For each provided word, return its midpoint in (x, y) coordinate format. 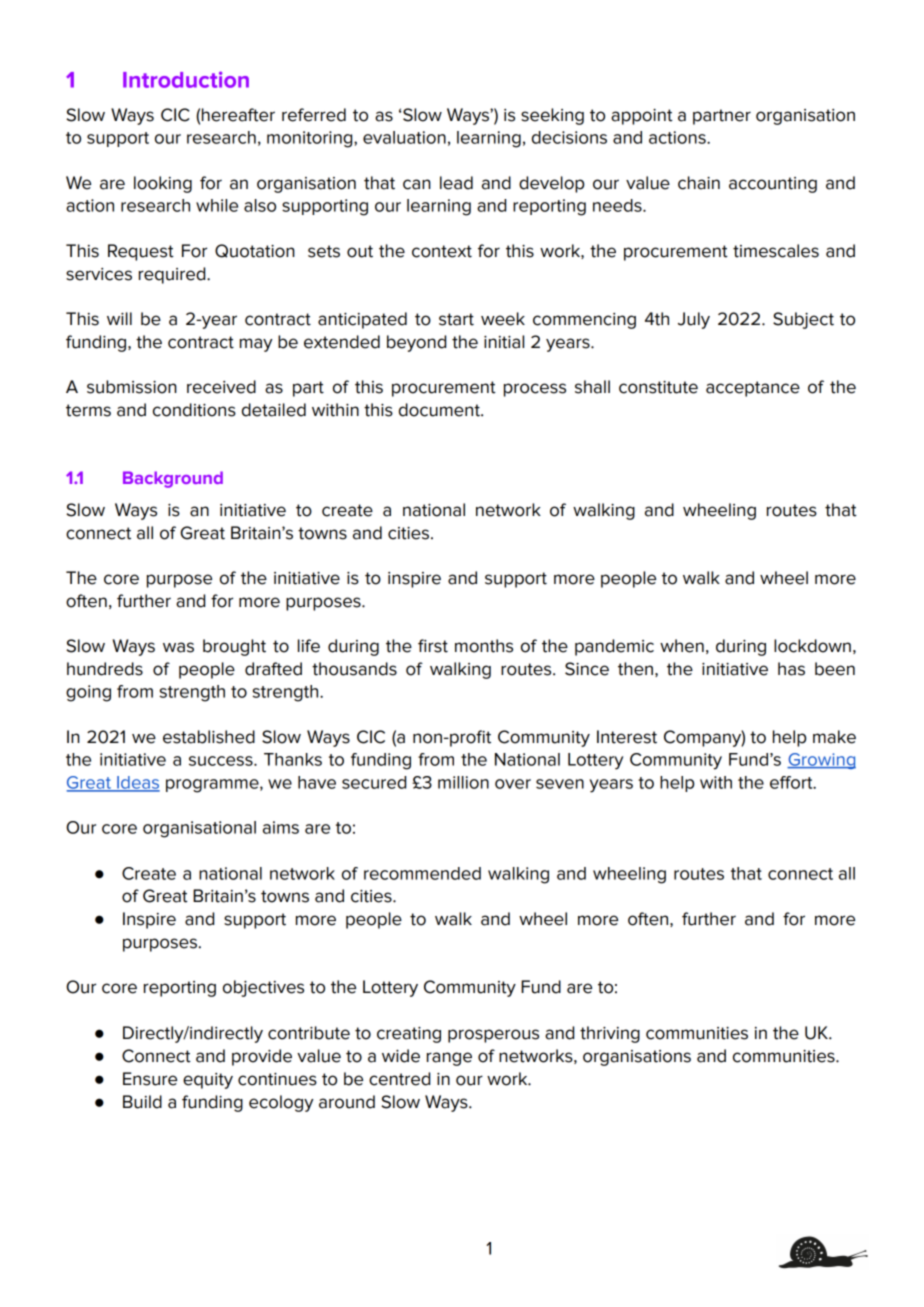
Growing (821, 761)
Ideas (137, 783)
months (484, 646)
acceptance (753, 389)
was (178, 647)
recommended (422, 873)
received (221, 387)
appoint (642, 117)
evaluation (404, 137)
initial (504, 342)
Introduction (186, 79)
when (682, 646)
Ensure (150, 1079)
